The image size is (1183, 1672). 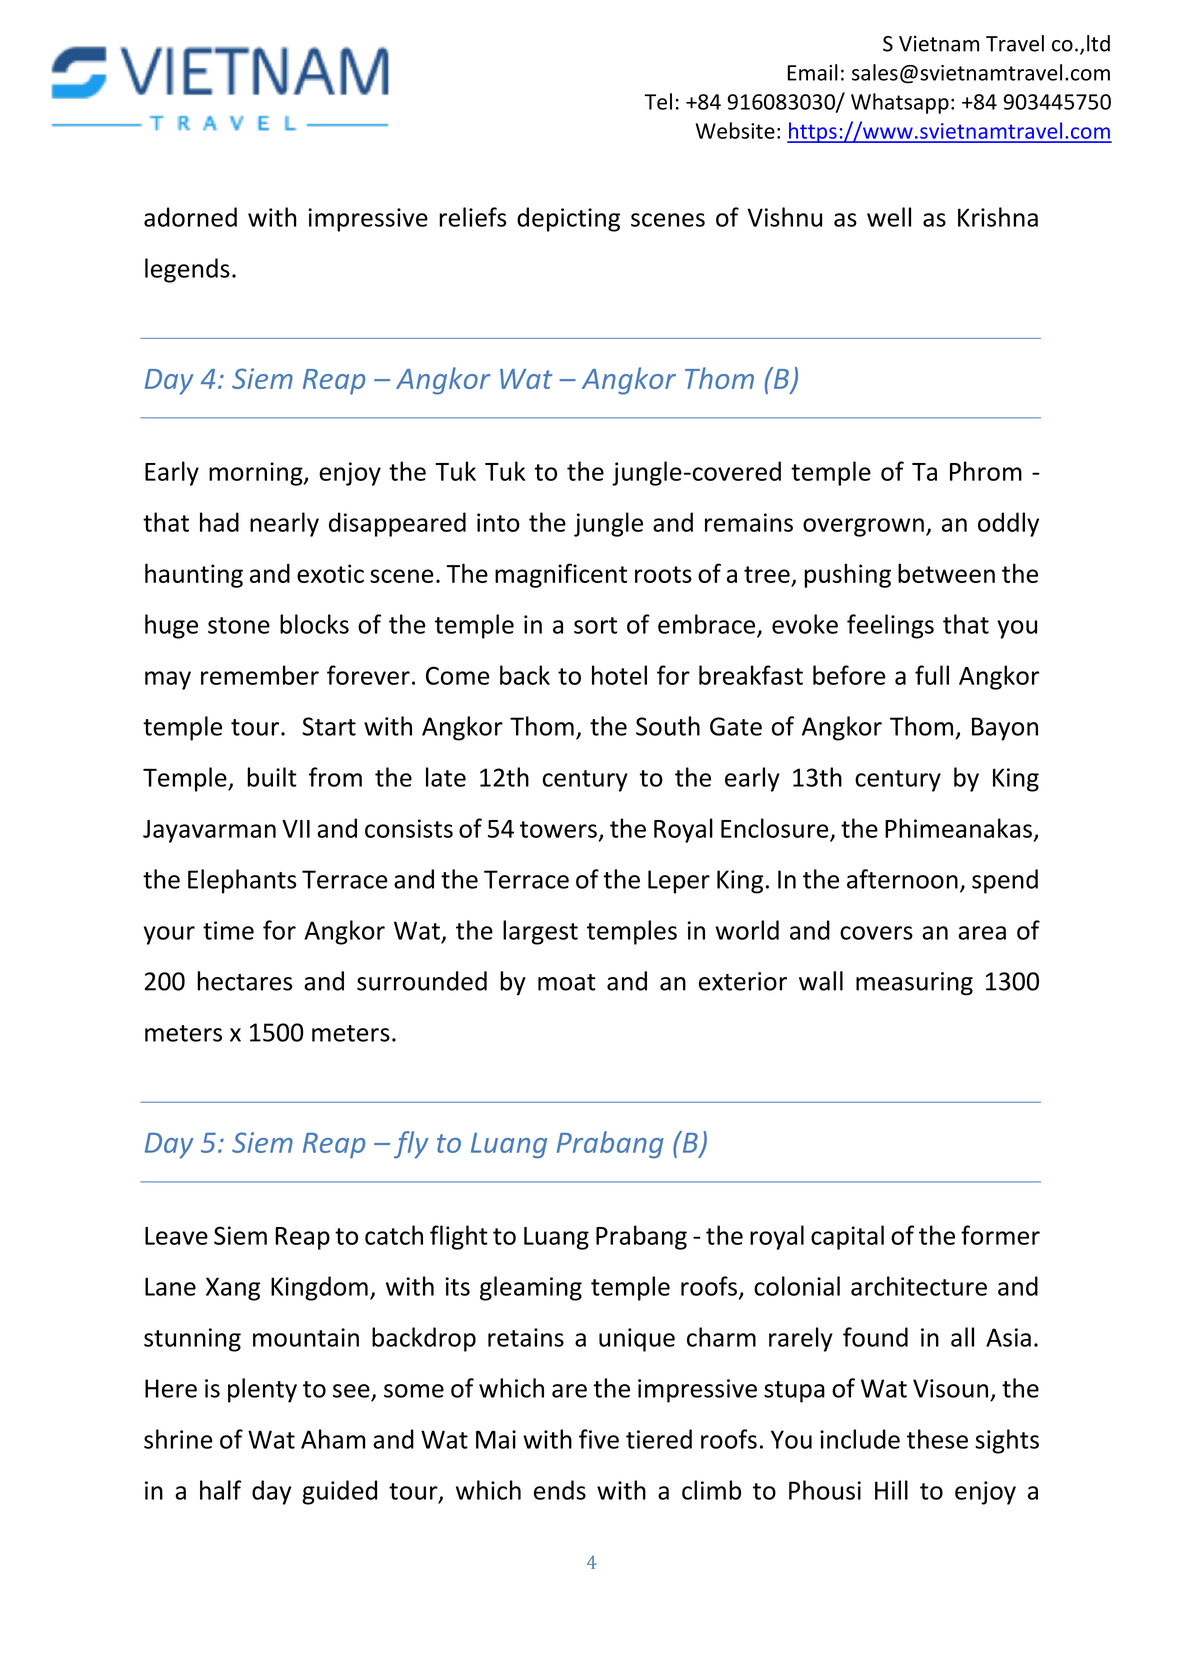 What do you see at coordinates (257, 474) in the screenshot?
I see `morning` at bounding box center [257, 474].
